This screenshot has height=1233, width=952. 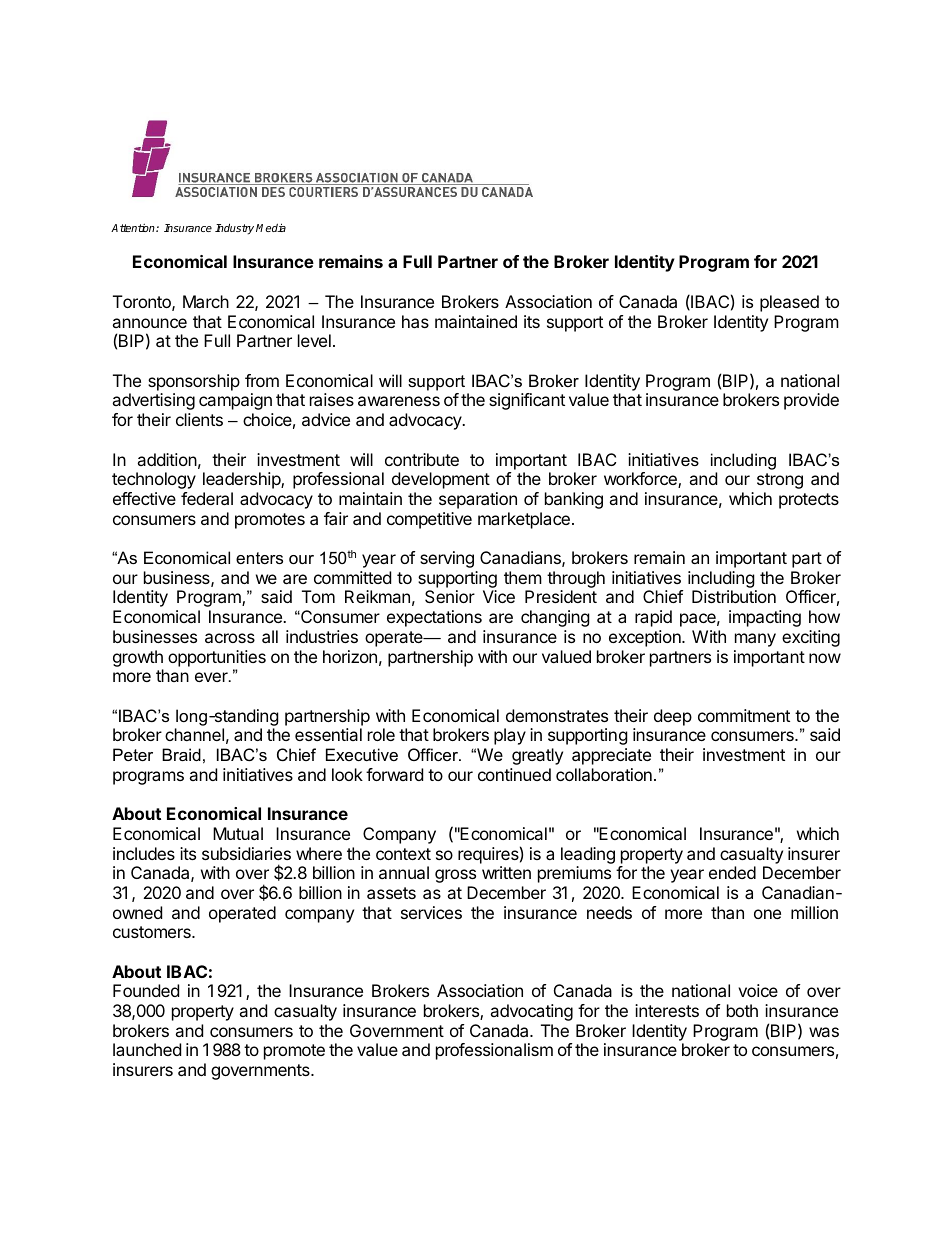 What do you see at coordinates (744, 715) in the screenshot?
I see `commitment` at bounding box center [744, 715].
